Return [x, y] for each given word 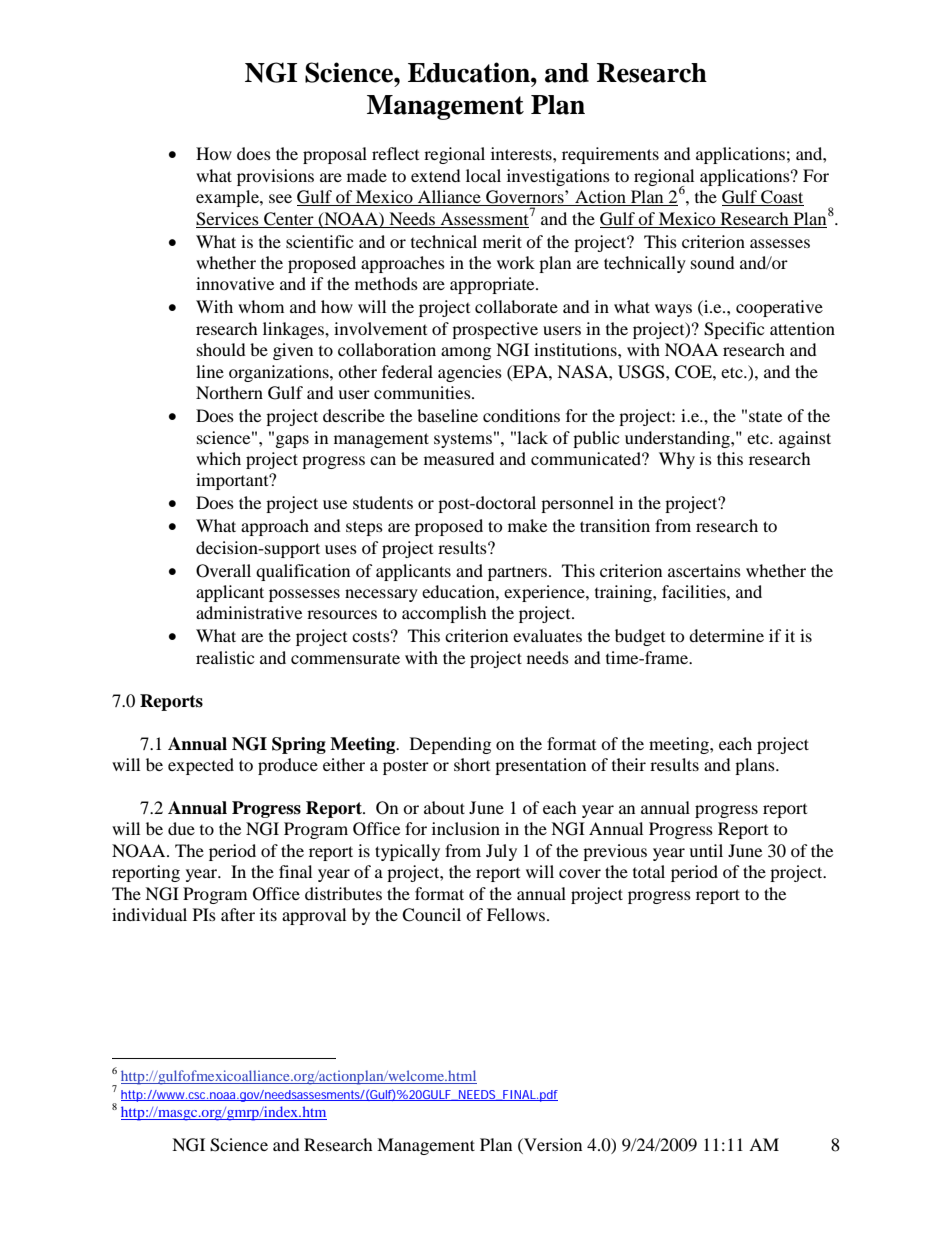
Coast [781, 198]
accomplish [444, 614]
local [483, 175]
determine [726, 635]
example [228, 198]
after [238, 914]
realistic [225, 657]
